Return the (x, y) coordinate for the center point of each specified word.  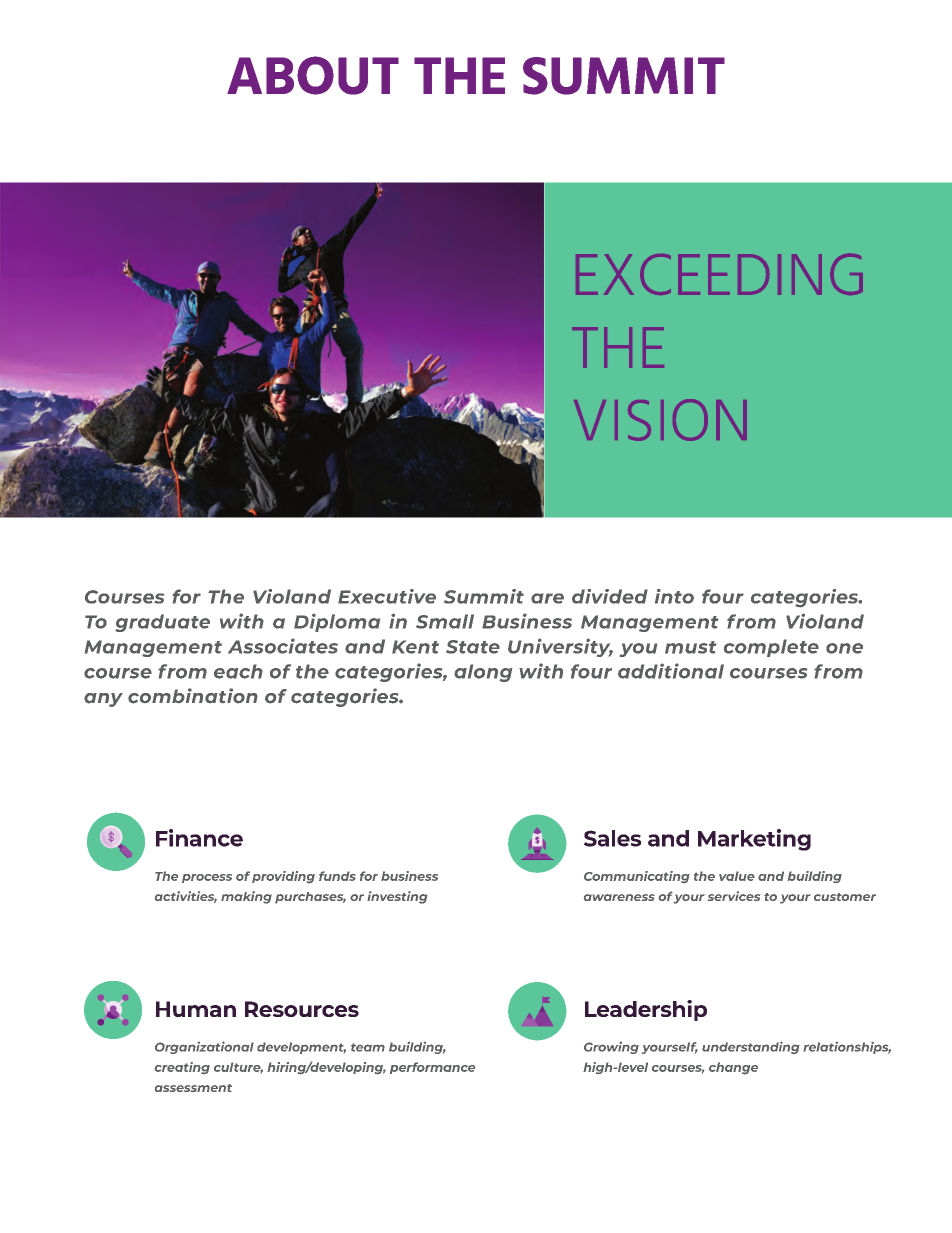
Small (445, 621)
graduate (162, 623)
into (674, 596)
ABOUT (313, 75)
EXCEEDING (719, 274)
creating (182, 1068)
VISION (660, 420)
